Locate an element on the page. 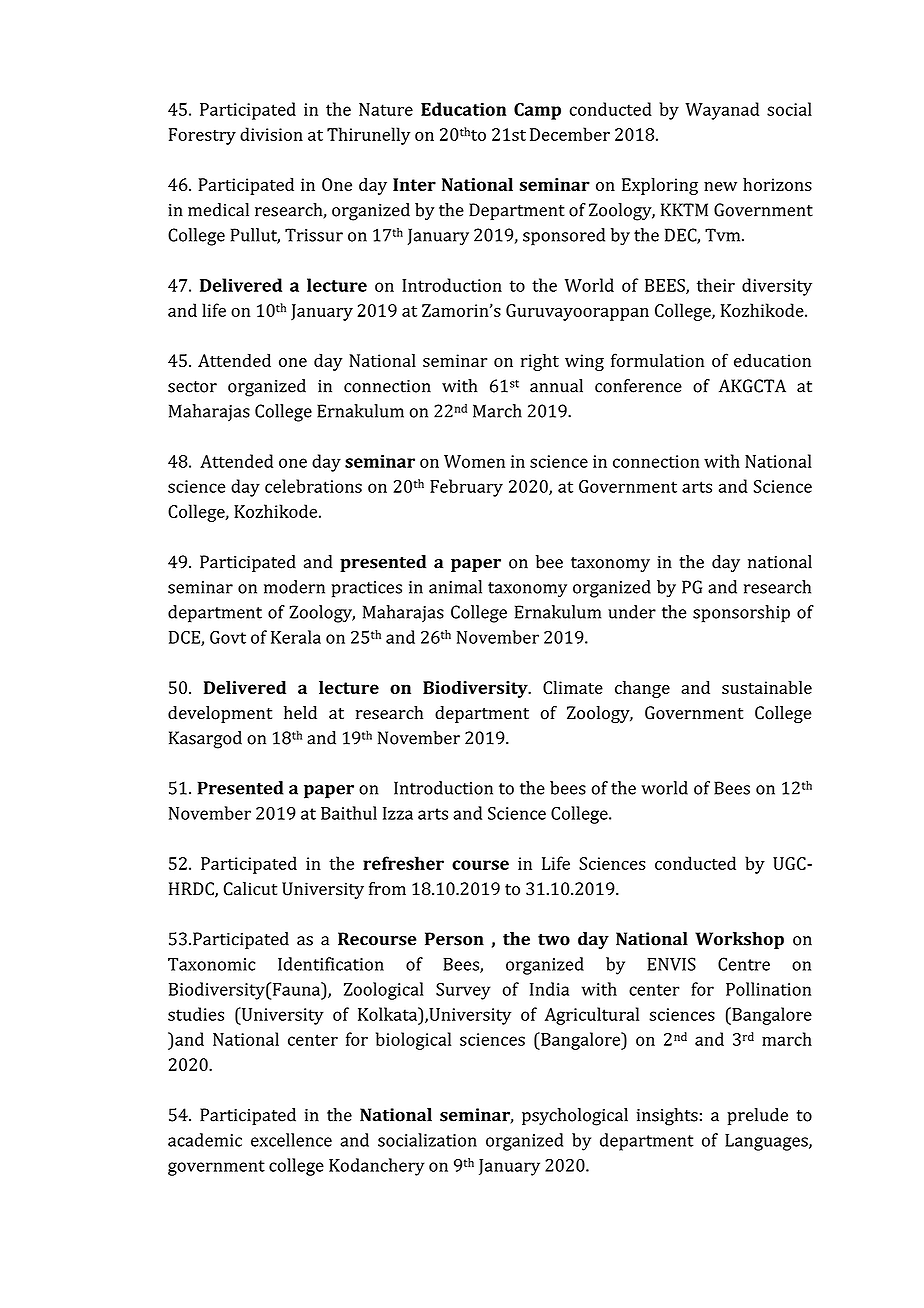 The width and height of the page is (924, 1308). right is located at coordinates (540, 362).
